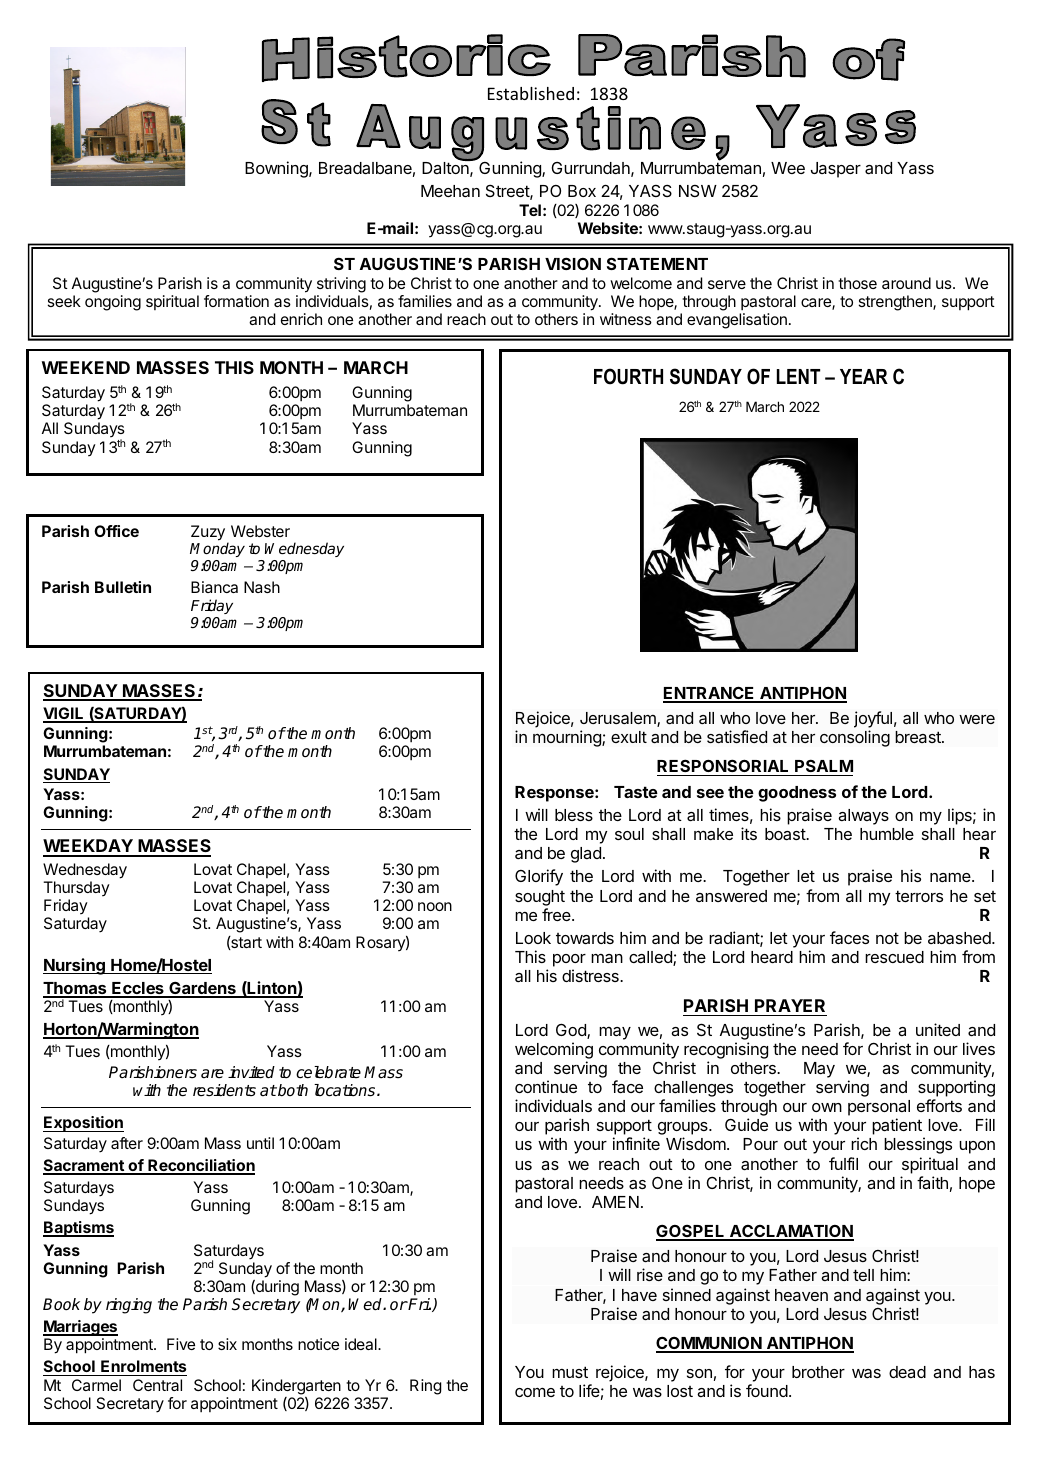 The image size is (1043, 1476). Describe the element at coordinates (217, 549) in the document. I see `Monday` at that location.
